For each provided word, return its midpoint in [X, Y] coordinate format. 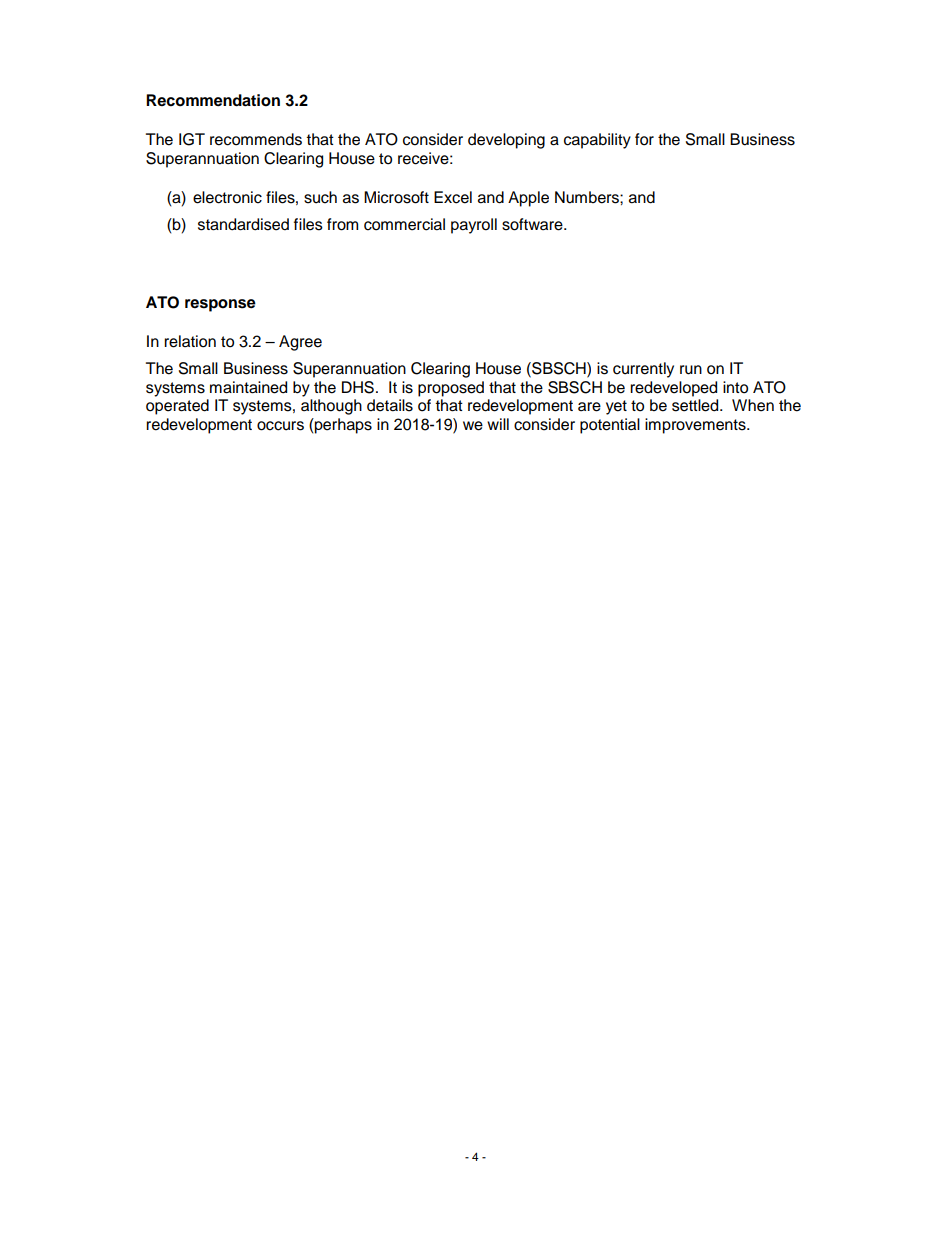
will [498, 424]
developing [506, 141]
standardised [243, 224]
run [691, 370]
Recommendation [213, 100]
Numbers [588, 197]
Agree [300, 343]
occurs [280, 426]
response [220, 305]
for [644, 139]
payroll [474, 226]
